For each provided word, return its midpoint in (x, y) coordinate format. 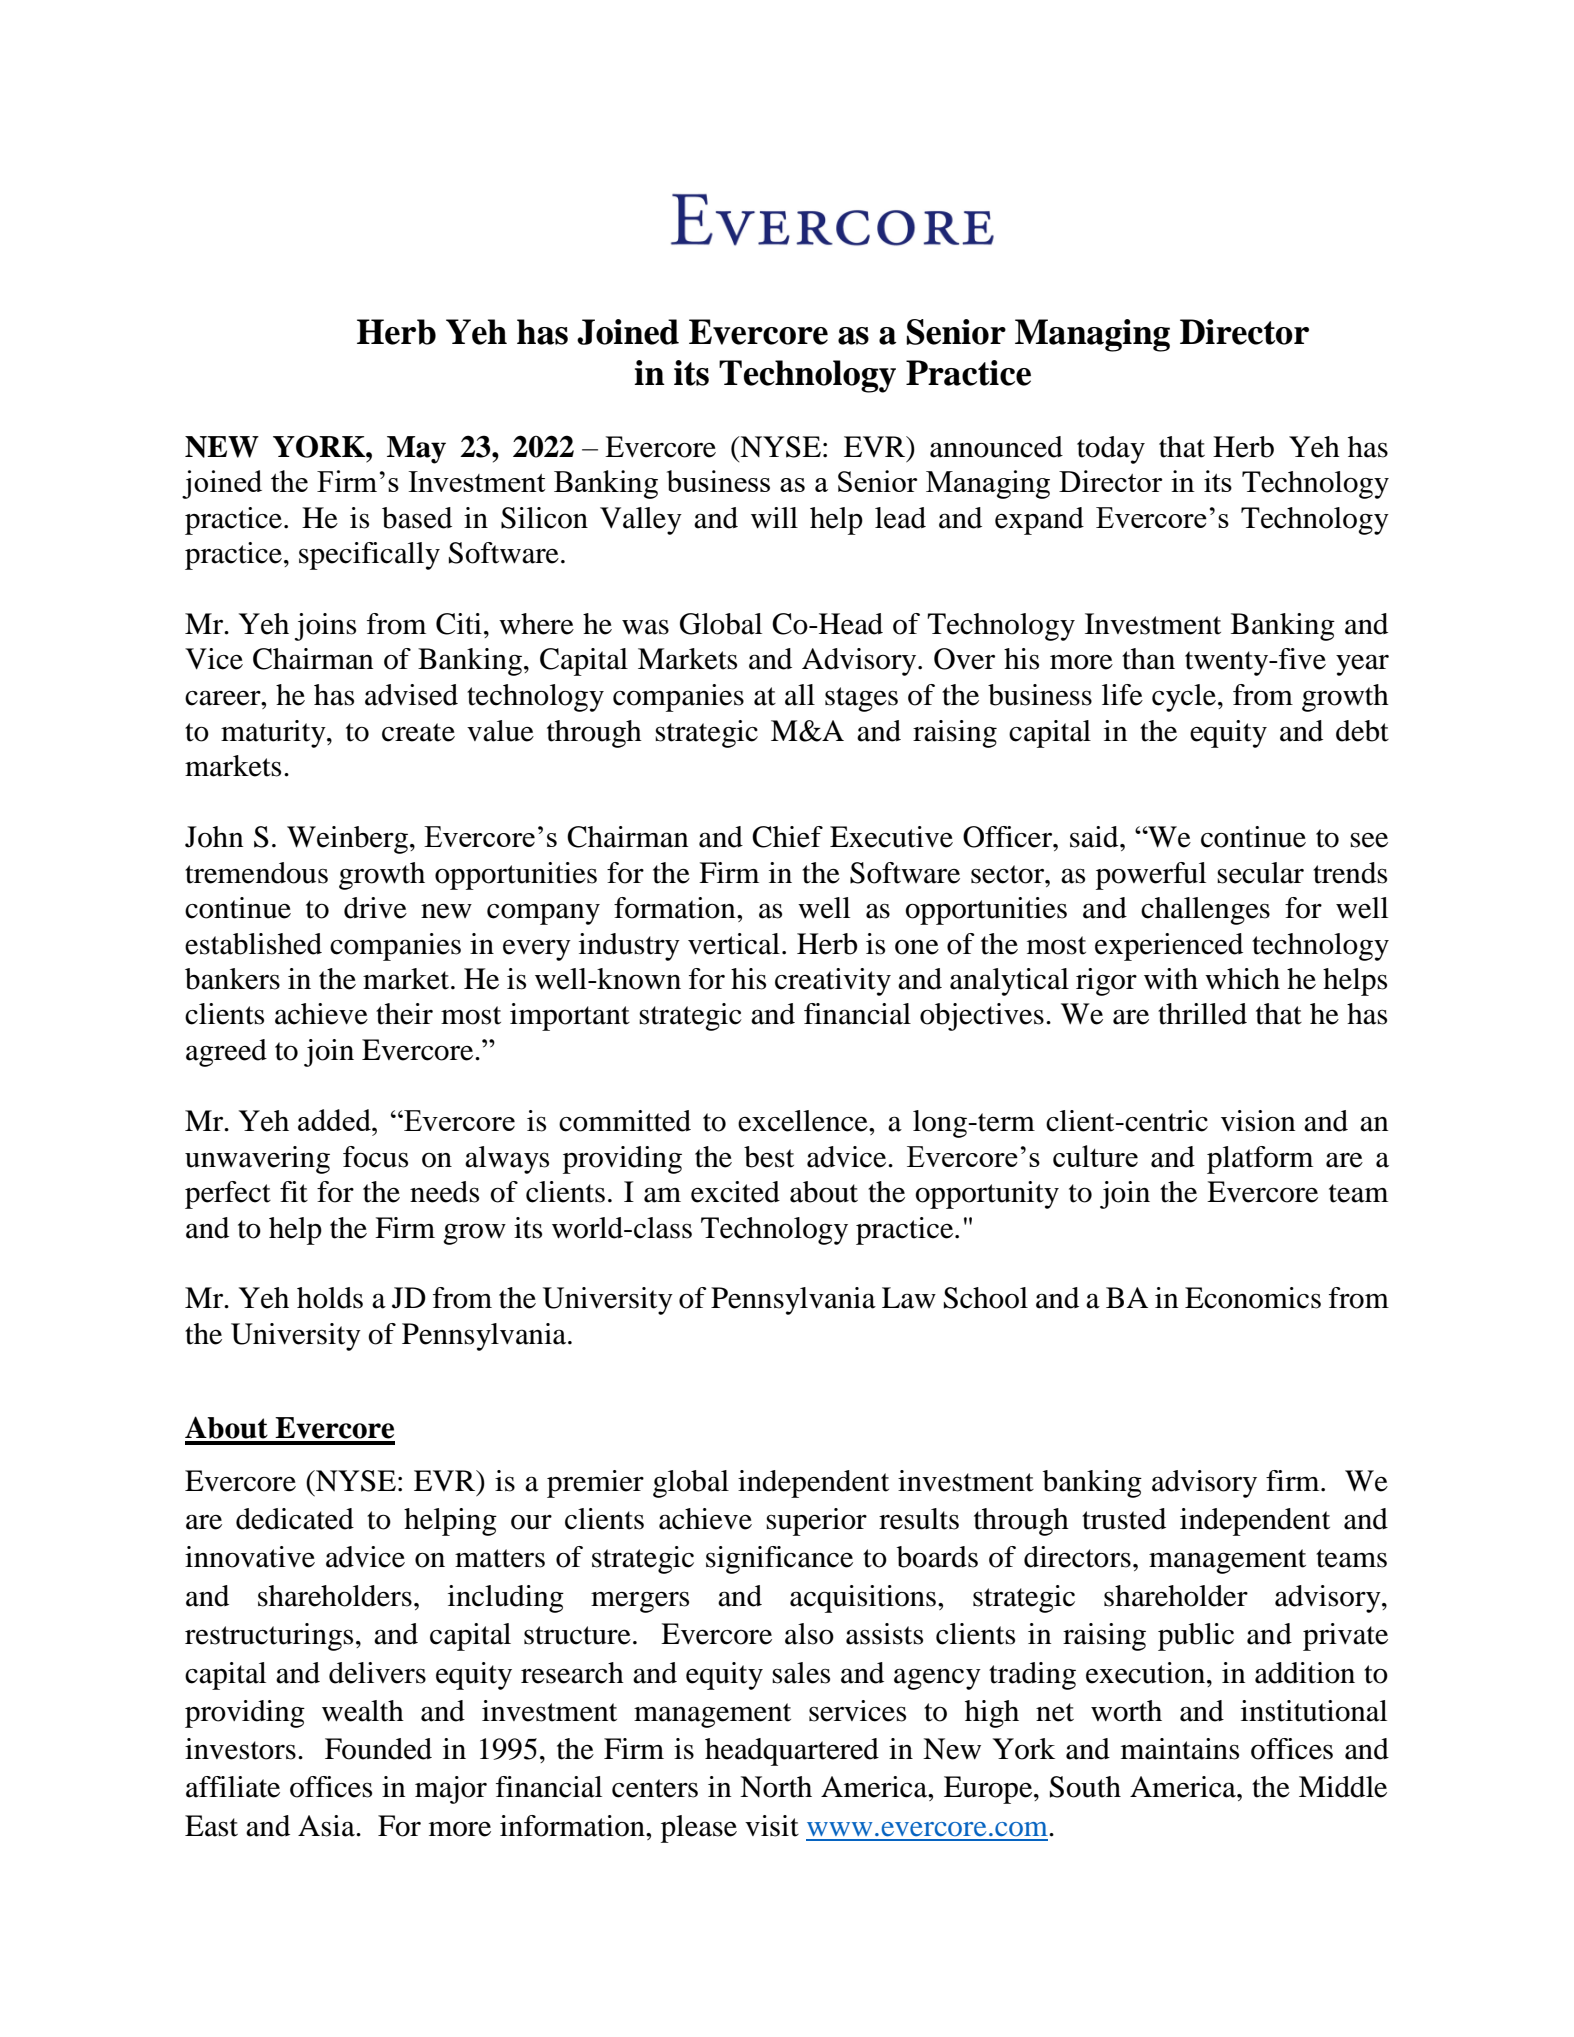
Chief (787, 837)
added (336, 1120)
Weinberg (347, 840)
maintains (1180, 1749)
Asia (327, 1826)
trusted (1124, 1519)
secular (1260, 873)
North (776, 1787)
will (774, 517)
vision (1258, 1121)
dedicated (295, 1519)
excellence (804, 1121)
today (1111, 450)
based (417, 518)
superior (816, 1522)
